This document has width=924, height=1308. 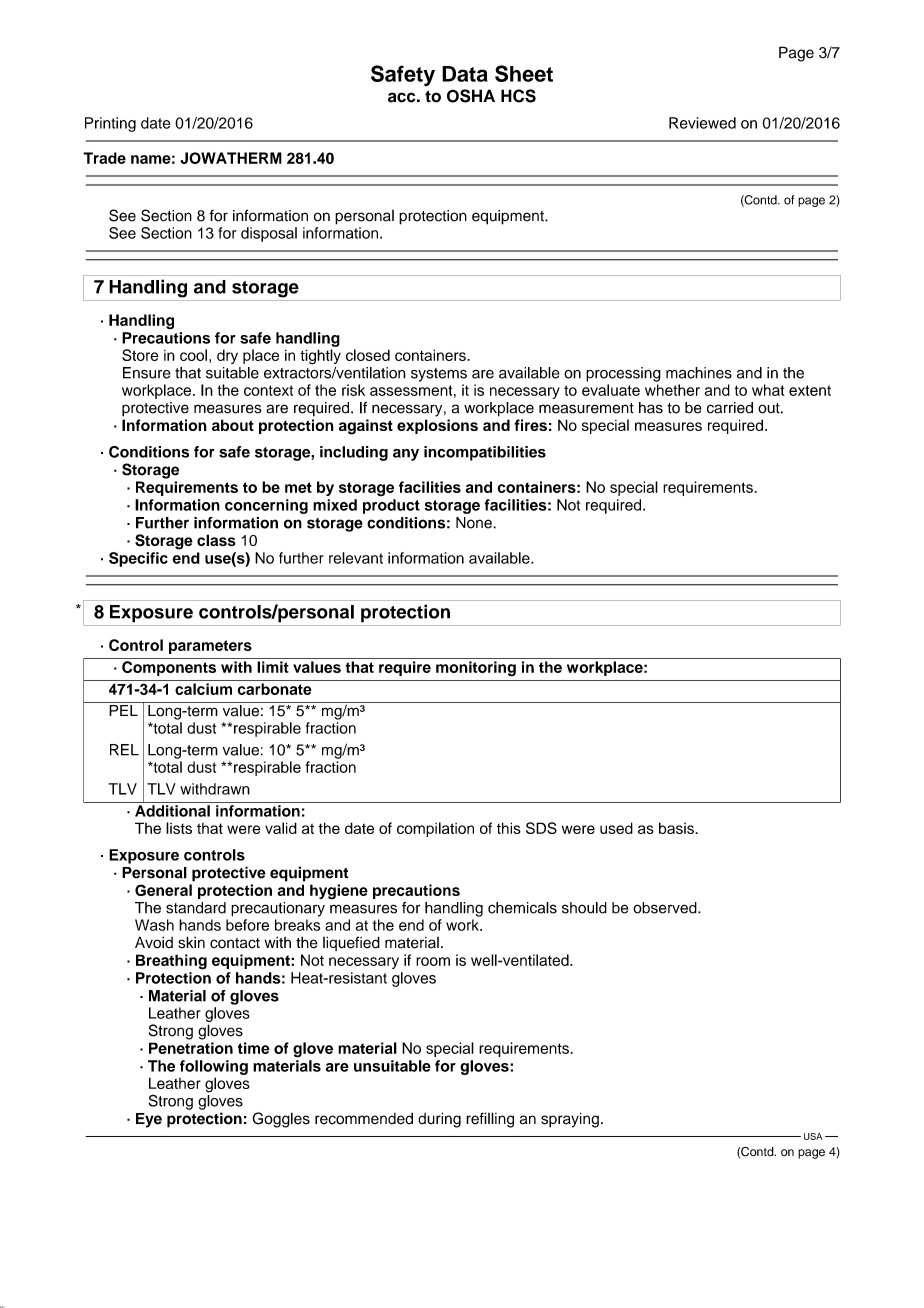 What do you see at coordinates (813, 1136) in the document?
I see `USA` at bounding box center [813, 1136].
